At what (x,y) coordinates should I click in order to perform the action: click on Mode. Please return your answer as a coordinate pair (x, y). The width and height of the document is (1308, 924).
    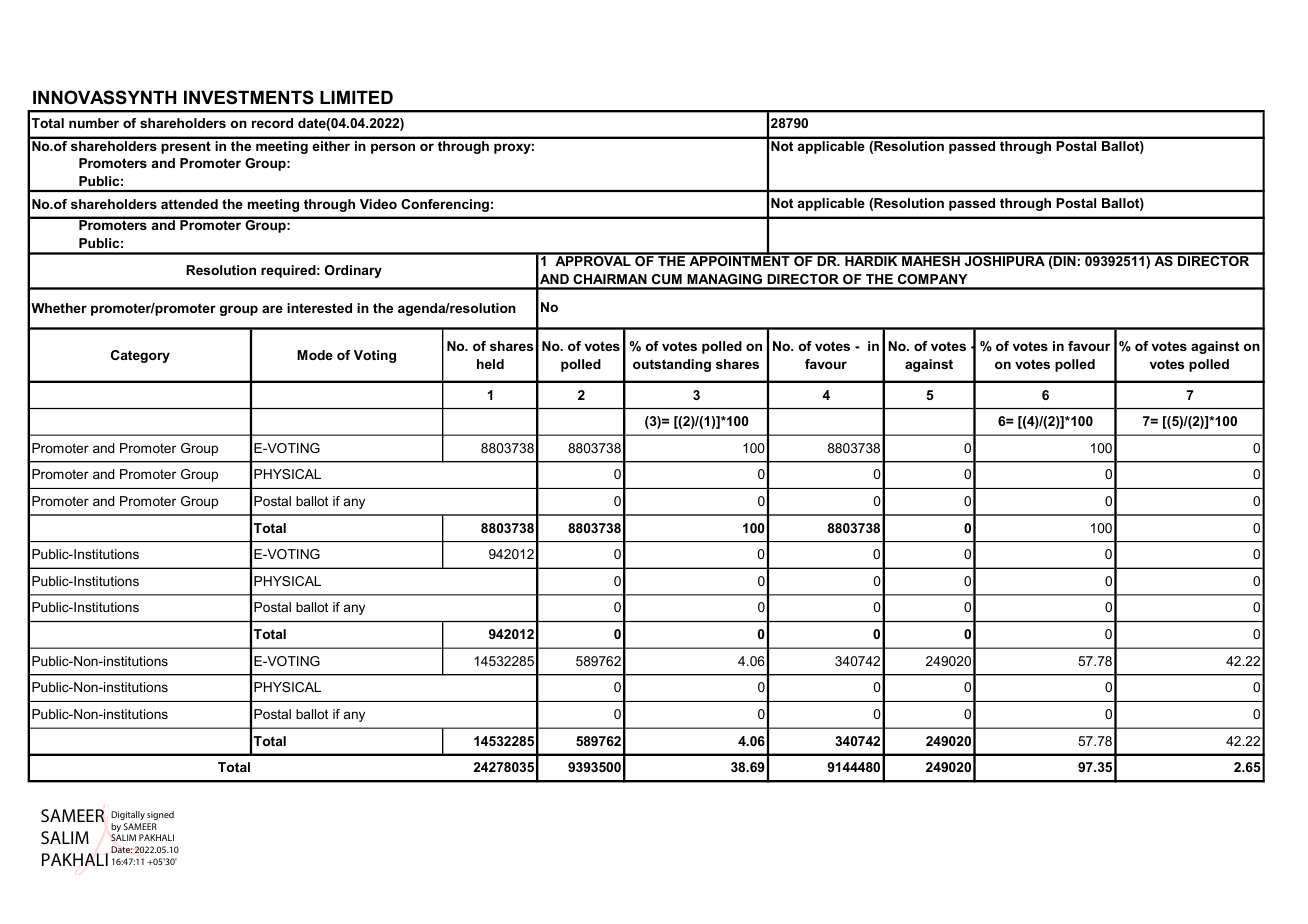
    Looking at the image, I should click on (315, 355).
